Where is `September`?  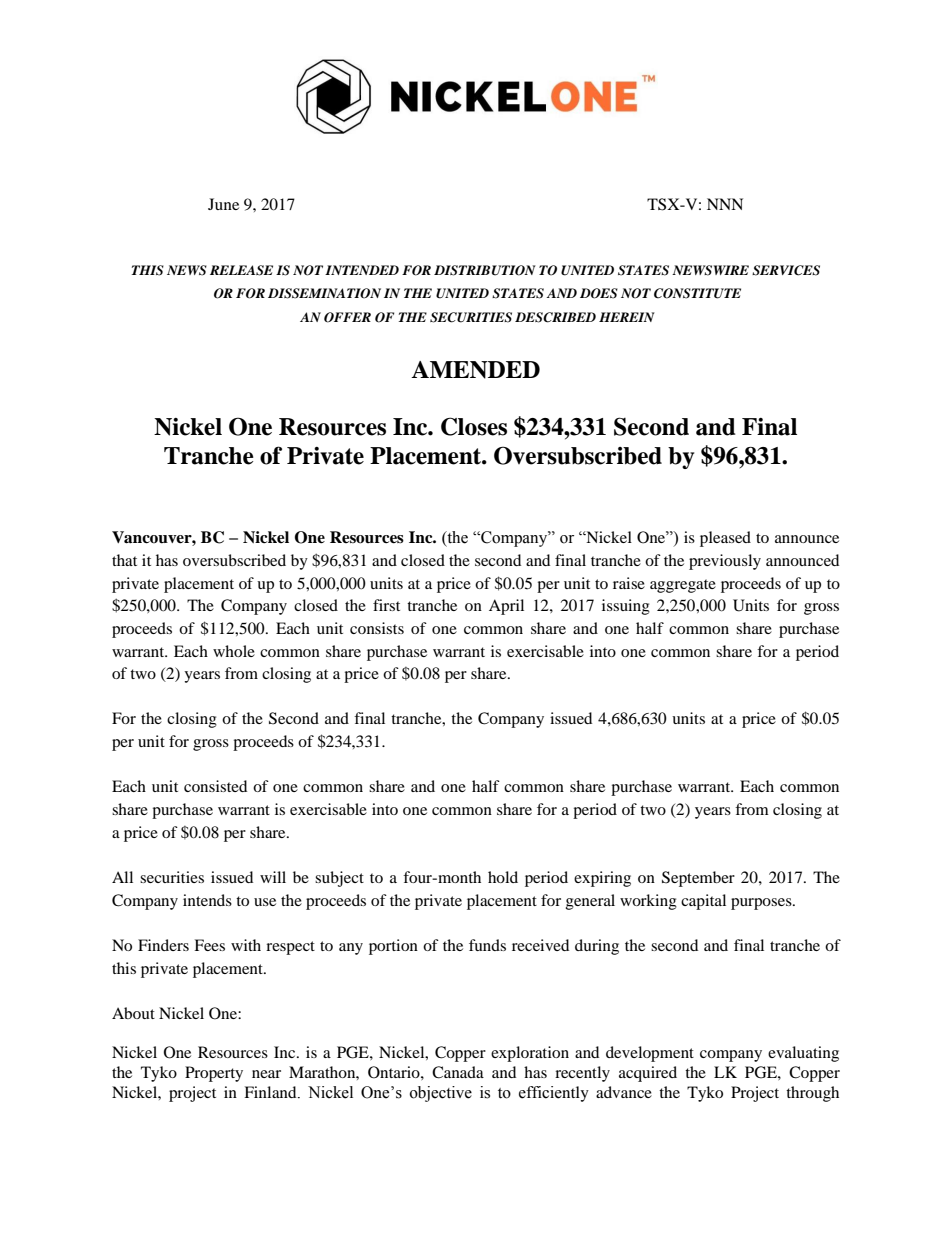
September is located at coordinates (698, 879).
